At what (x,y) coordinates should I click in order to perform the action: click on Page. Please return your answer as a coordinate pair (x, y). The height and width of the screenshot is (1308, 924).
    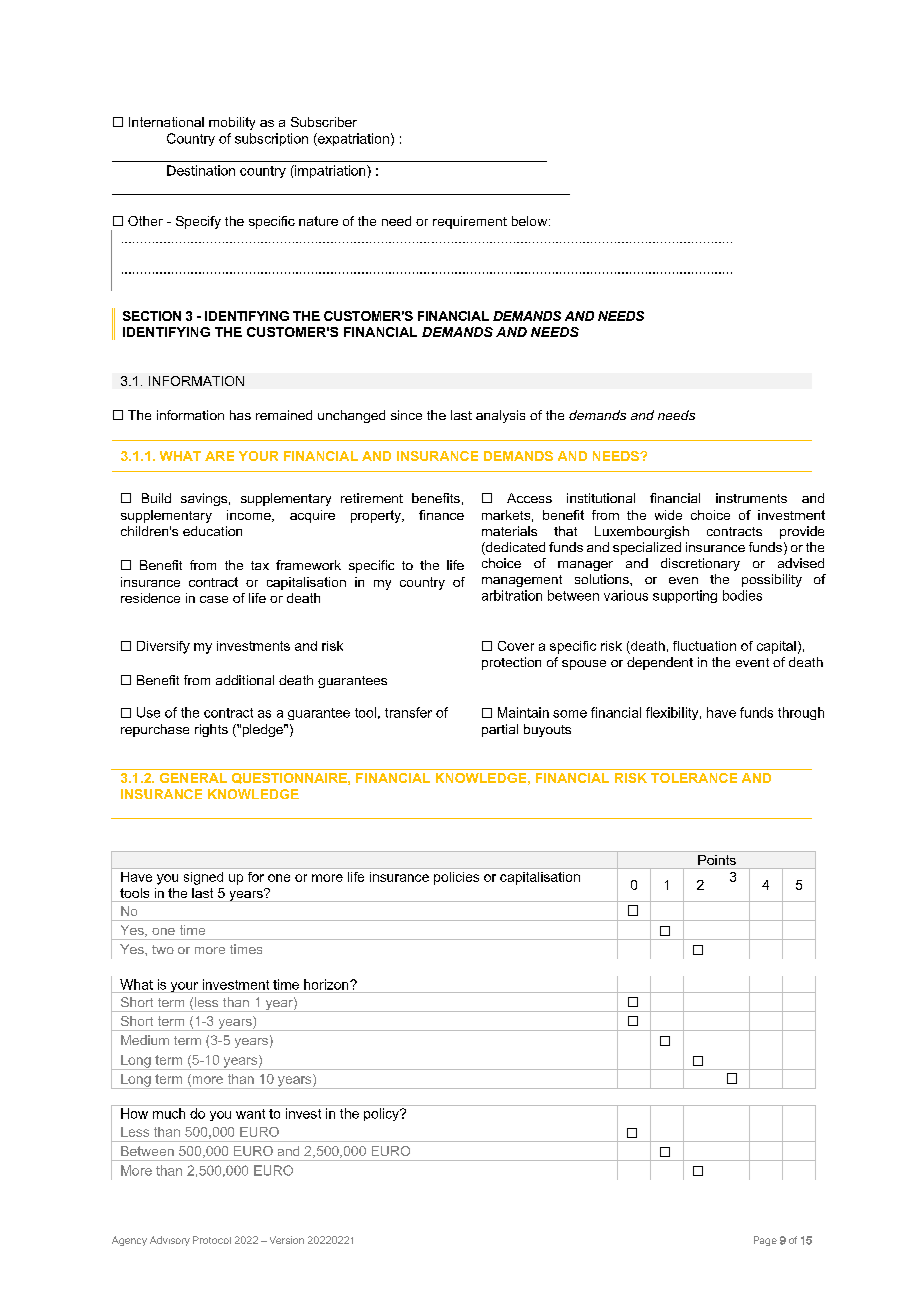
    Looking at the image, I should click on (765, 1241).
